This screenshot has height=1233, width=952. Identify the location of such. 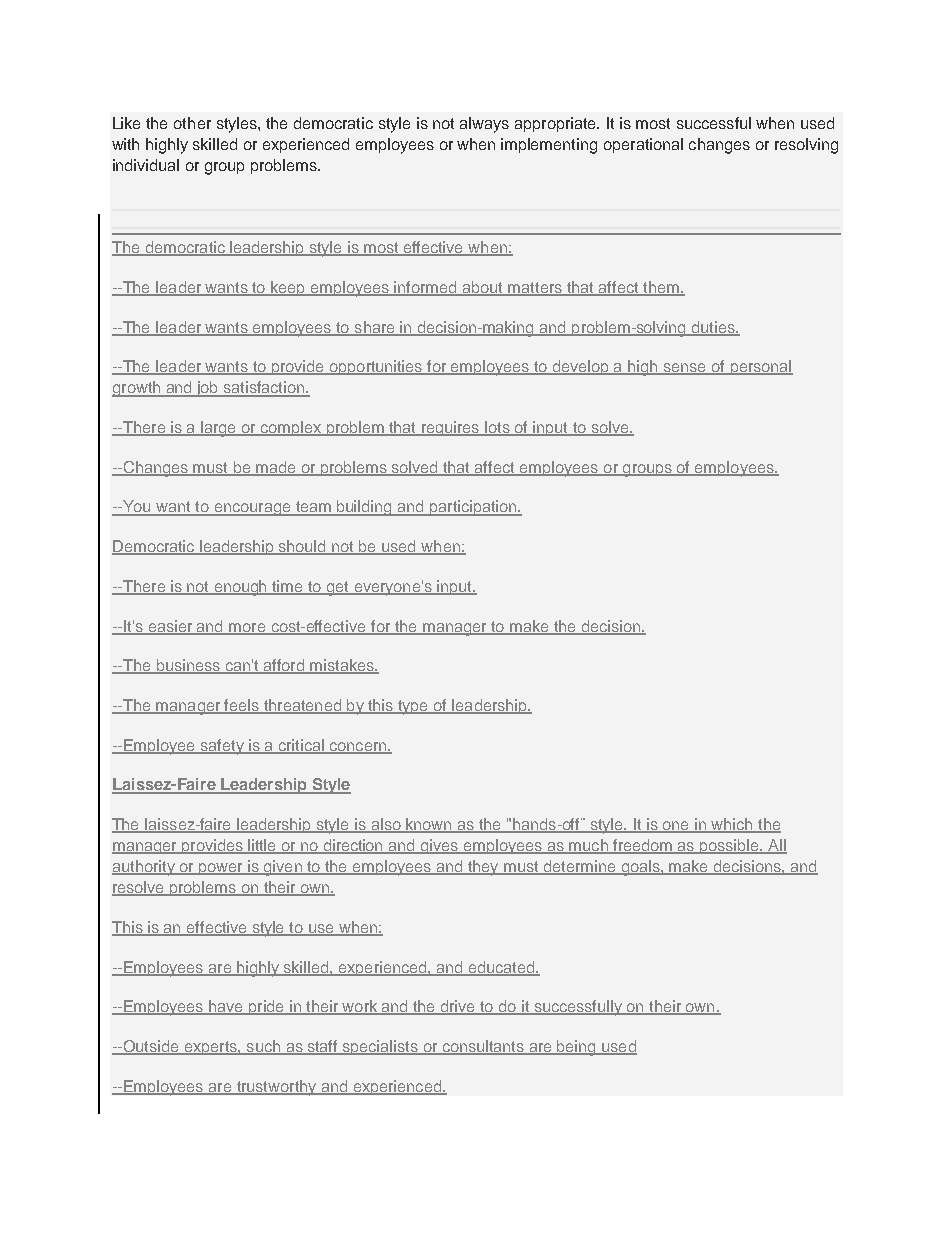
(263, 1047).
